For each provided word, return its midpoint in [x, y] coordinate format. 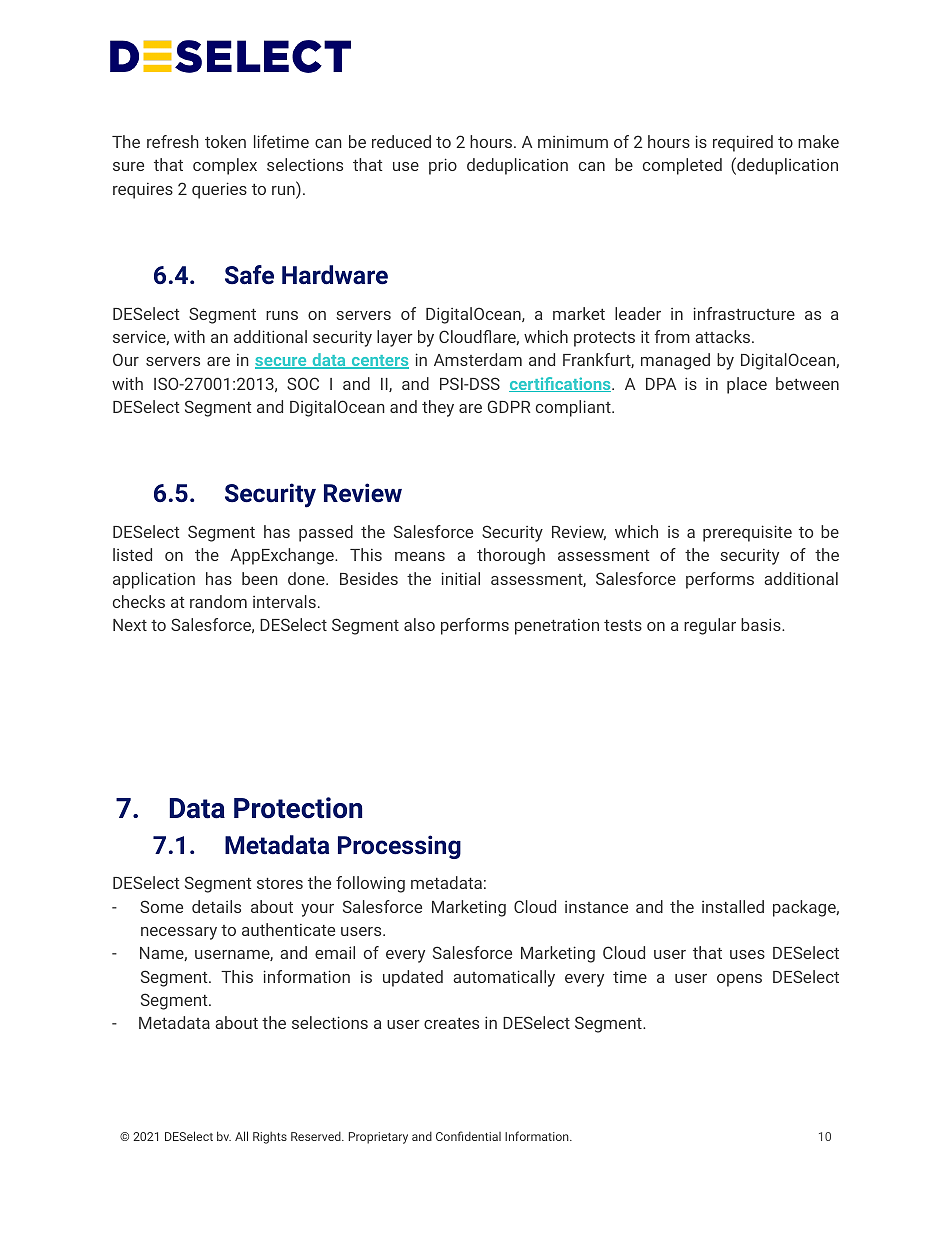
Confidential [468, 1136]
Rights [270, 1138]
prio [443, 166]
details [216, 906]
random [218, 601]
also [419, 624]
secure [282, 363]
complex [225, 166]
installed [733, 906]
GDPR [509, 406]
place [747, 385]
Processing [399, 847]
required [743, 143]
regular [710, 626]
